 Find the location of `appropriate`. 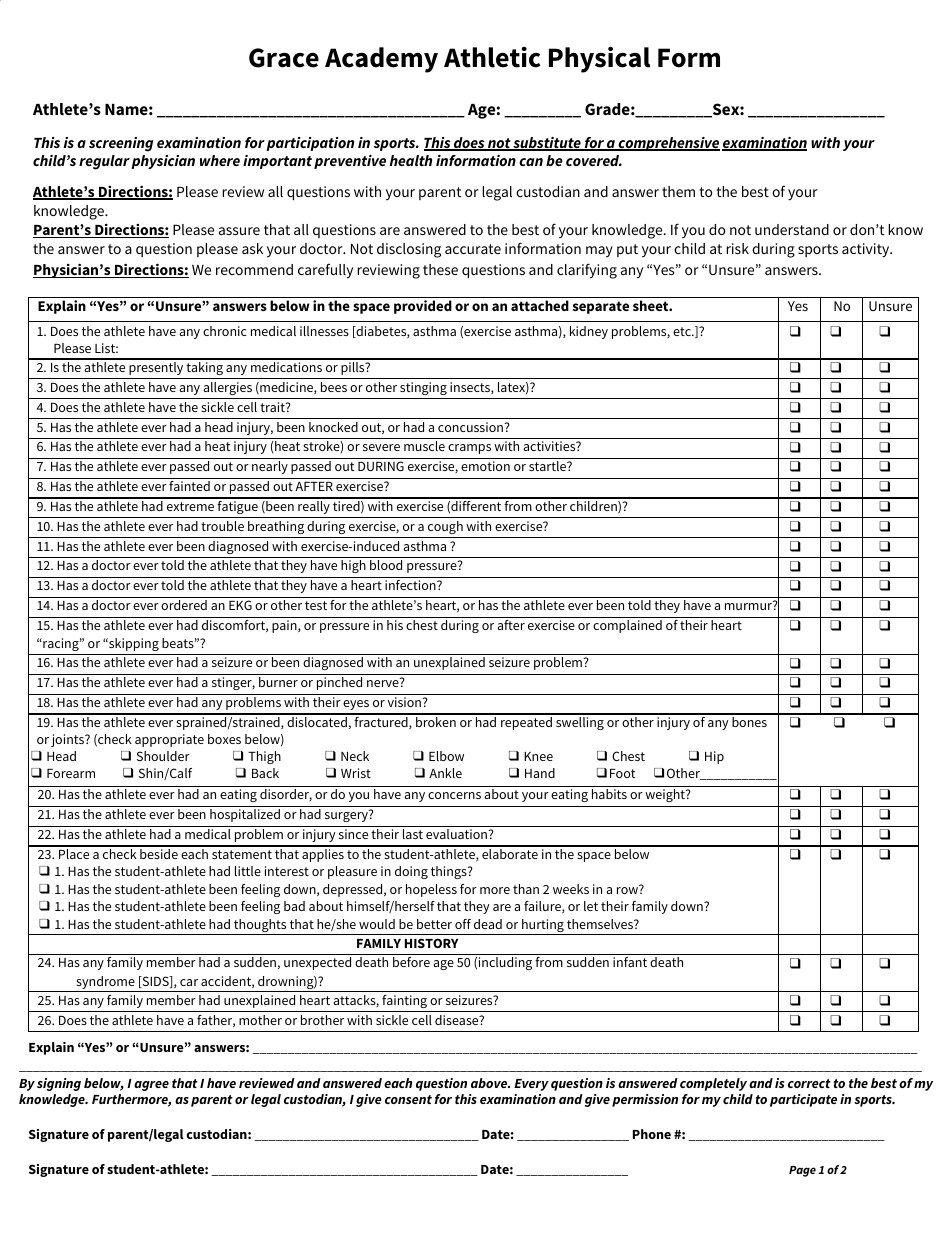

appropriate is located at coordinates (169, 740).
